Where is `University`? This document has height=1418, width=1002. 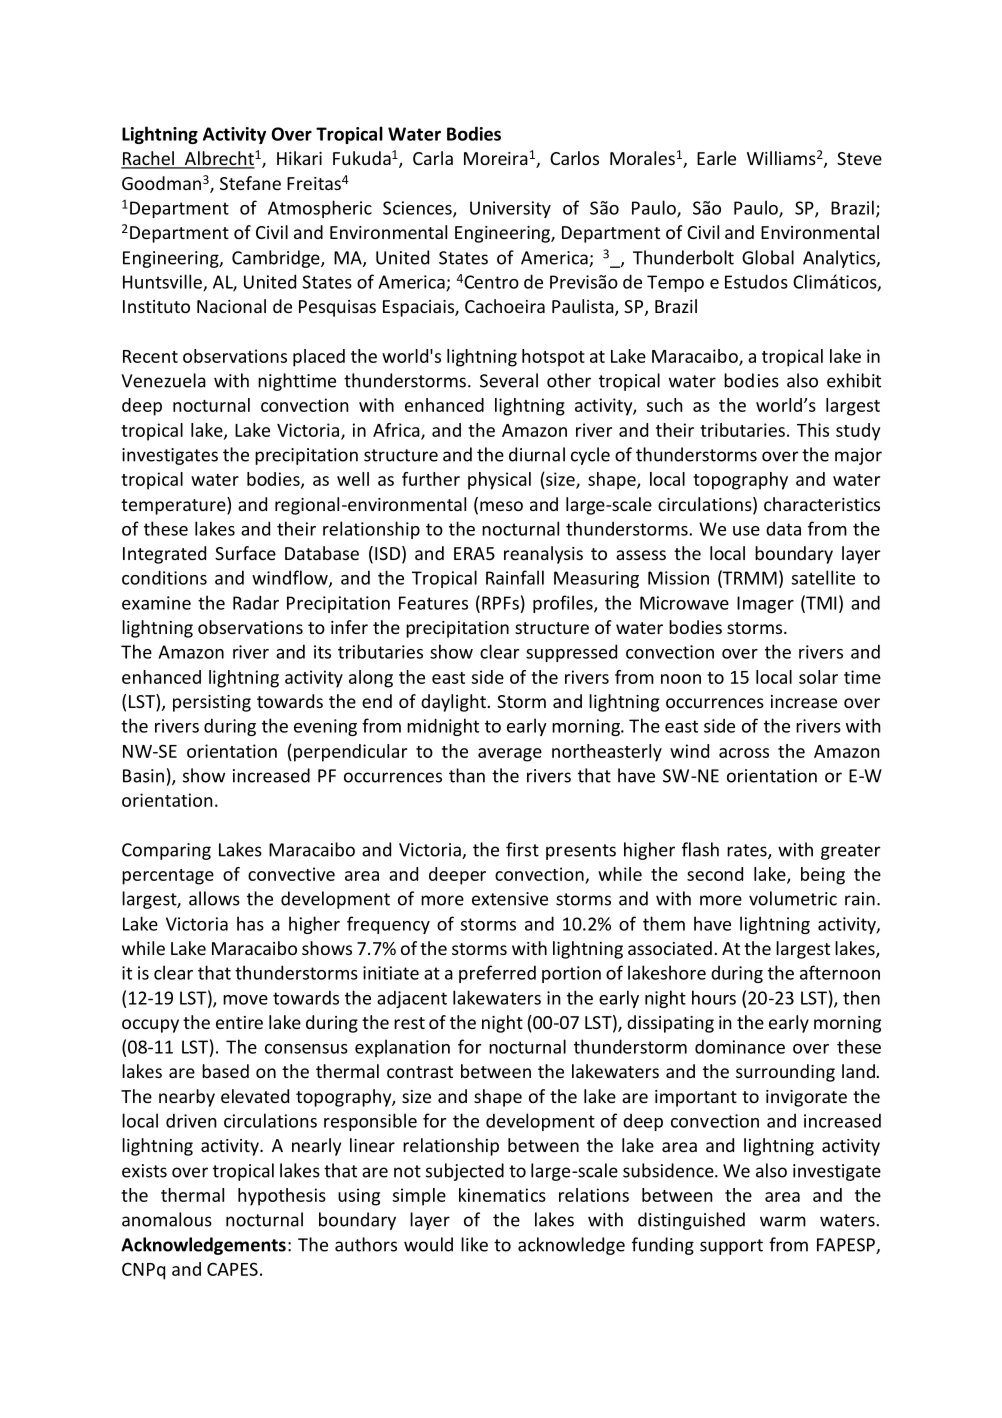
University is located at coordinates (510, 209).
